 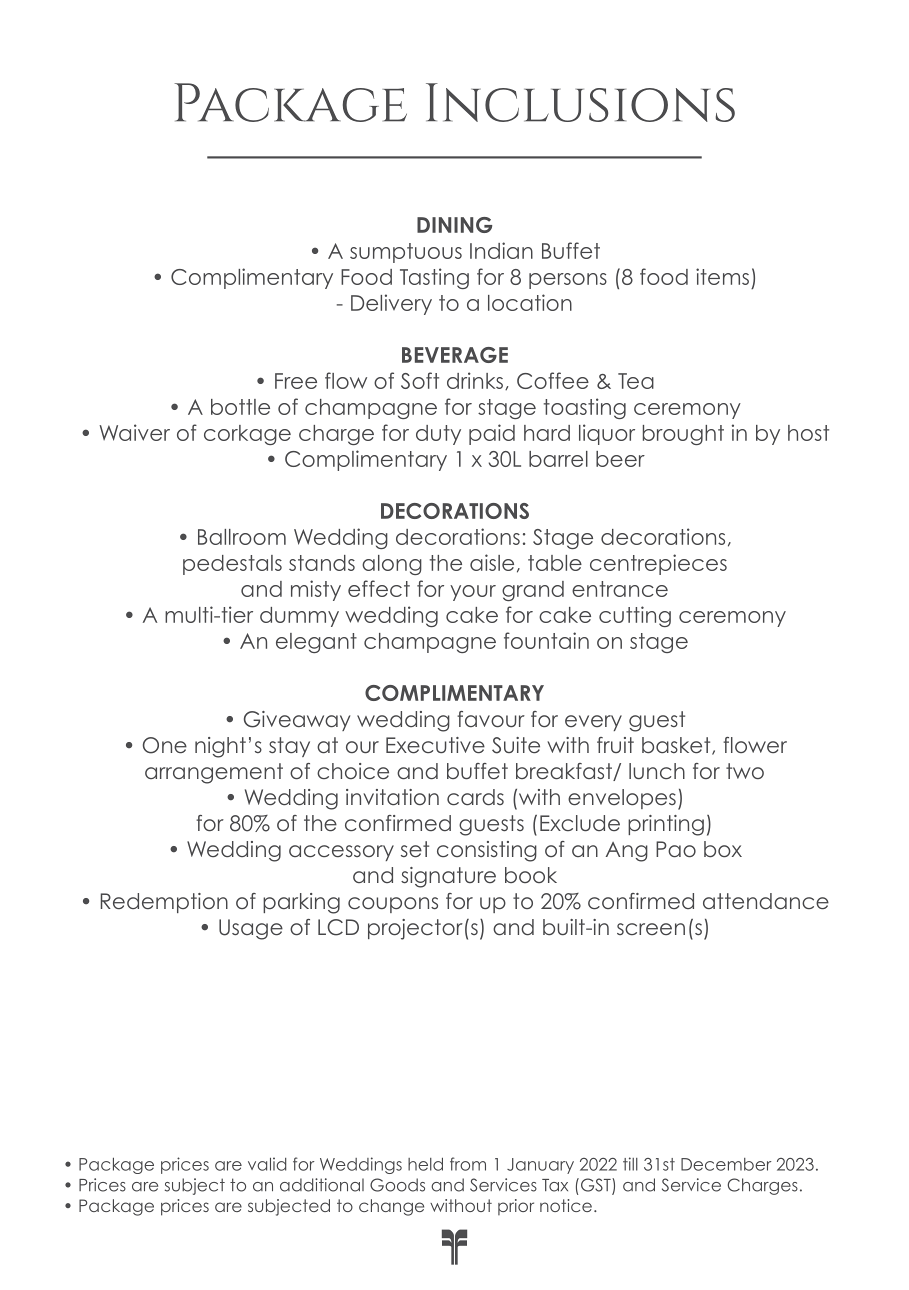 I want to click on valid, so click(x=267, y=1164).
